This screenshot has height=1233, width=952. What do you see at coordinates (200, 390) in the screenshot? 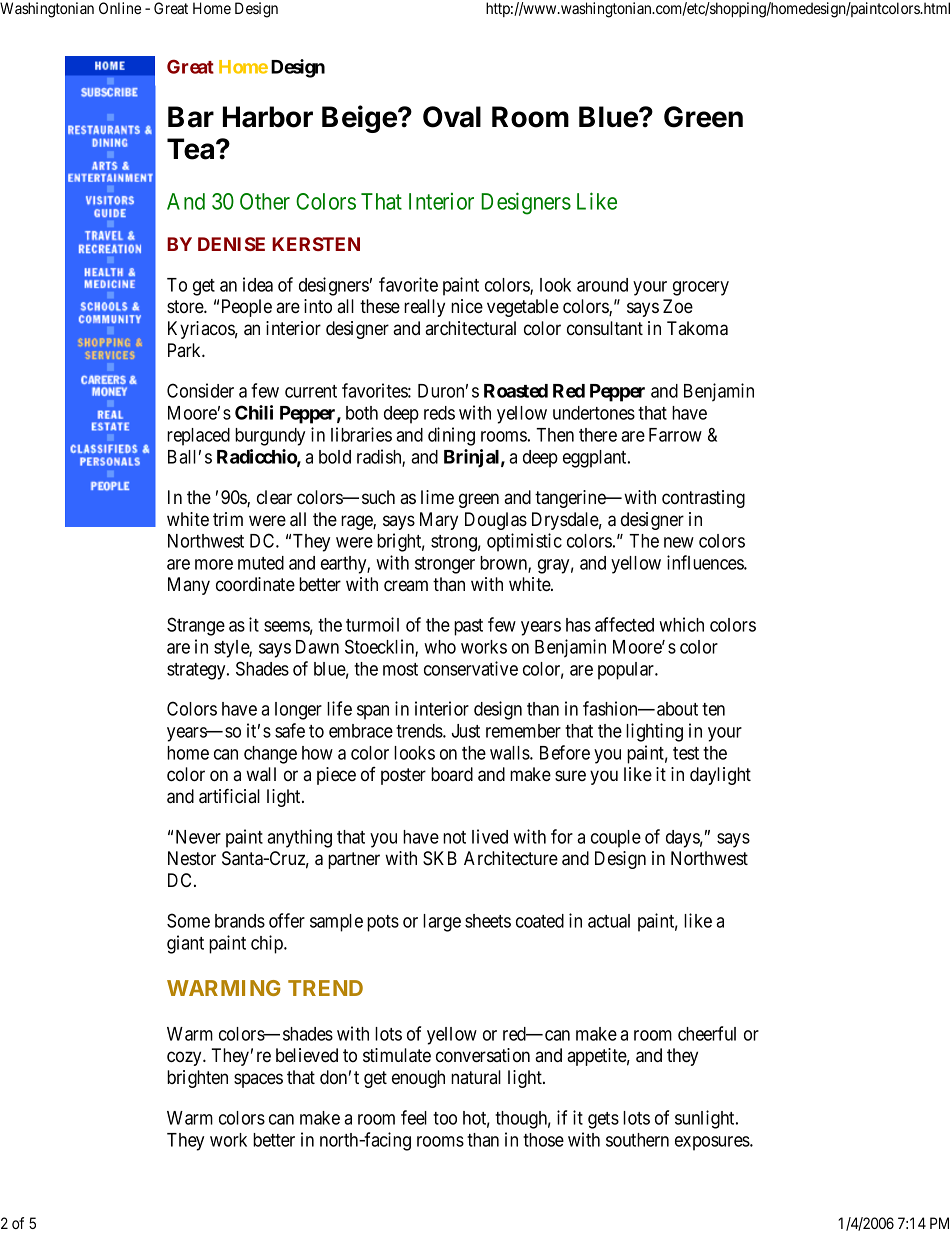
I see `Consider` at bounding box center [200, 390].
